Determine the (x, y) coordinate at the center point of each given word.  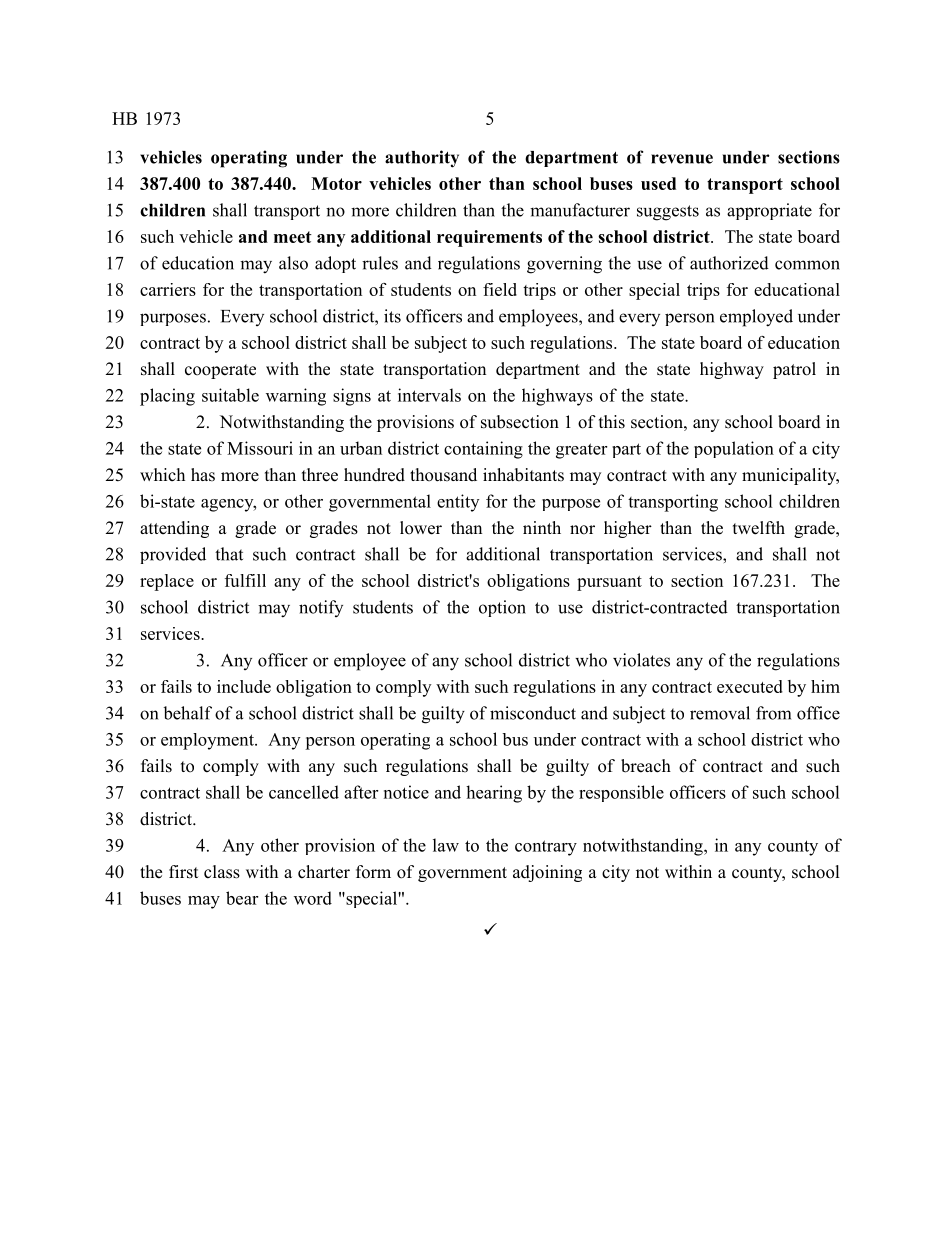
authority (422, 159)
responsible (621, 793)
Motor (336, 183)
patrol (794, 370)
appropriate (769, 211)
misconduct (533, 713)
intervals (429, 395)
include (244, 686)
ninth (542, 527)
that (229, 554)
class (222, 872)
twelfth (759, 528)
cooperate (220, 371)
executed (750, 686)
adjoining (547, 873)
